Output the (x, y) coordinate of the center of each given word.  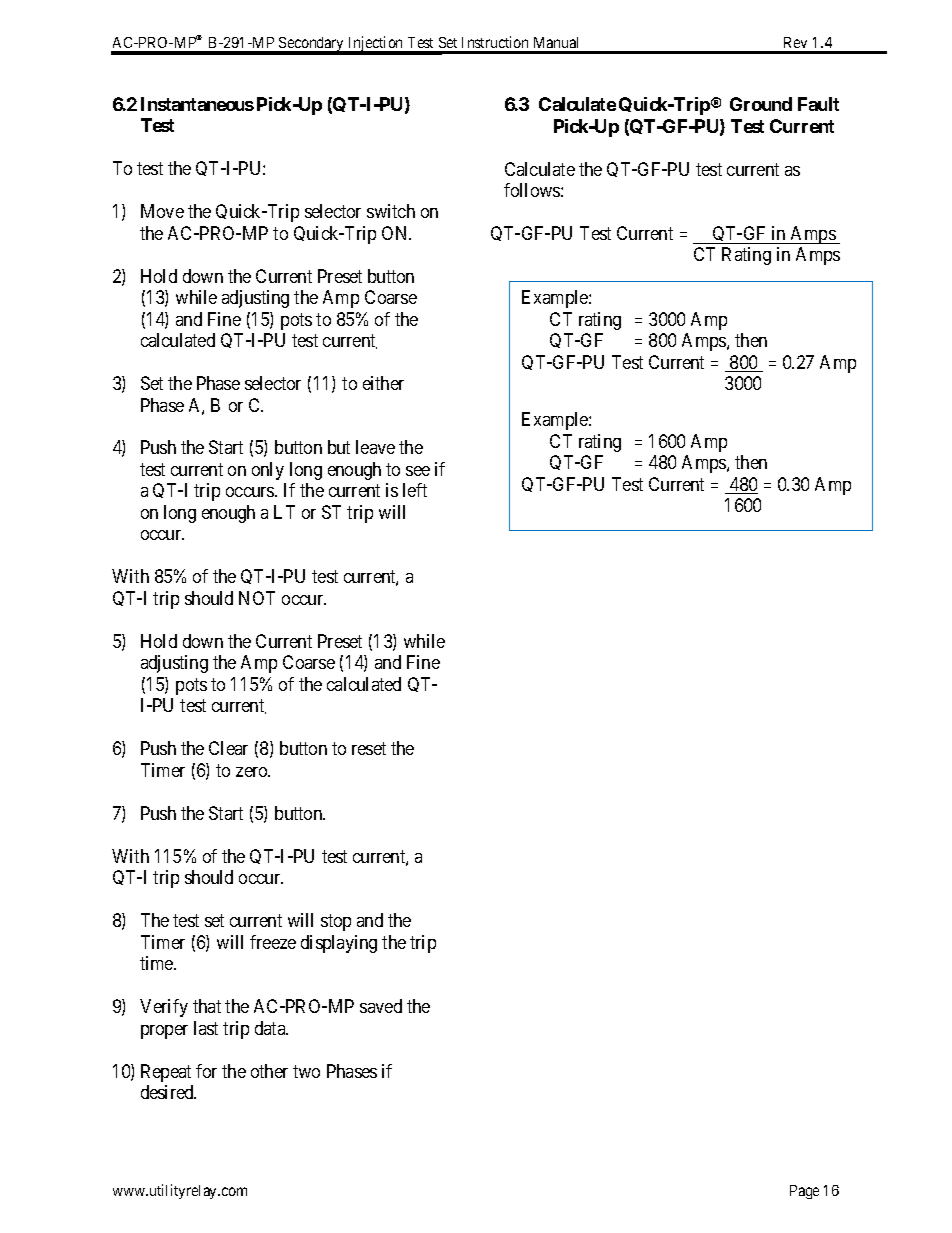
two (306, 1071)
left (415, 490)
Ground (761, 104)
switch (391, 211)
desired (168, 1092)
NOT (257, 598)
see (418, 471)
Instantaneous (197, 104)
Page (804, 1192)
